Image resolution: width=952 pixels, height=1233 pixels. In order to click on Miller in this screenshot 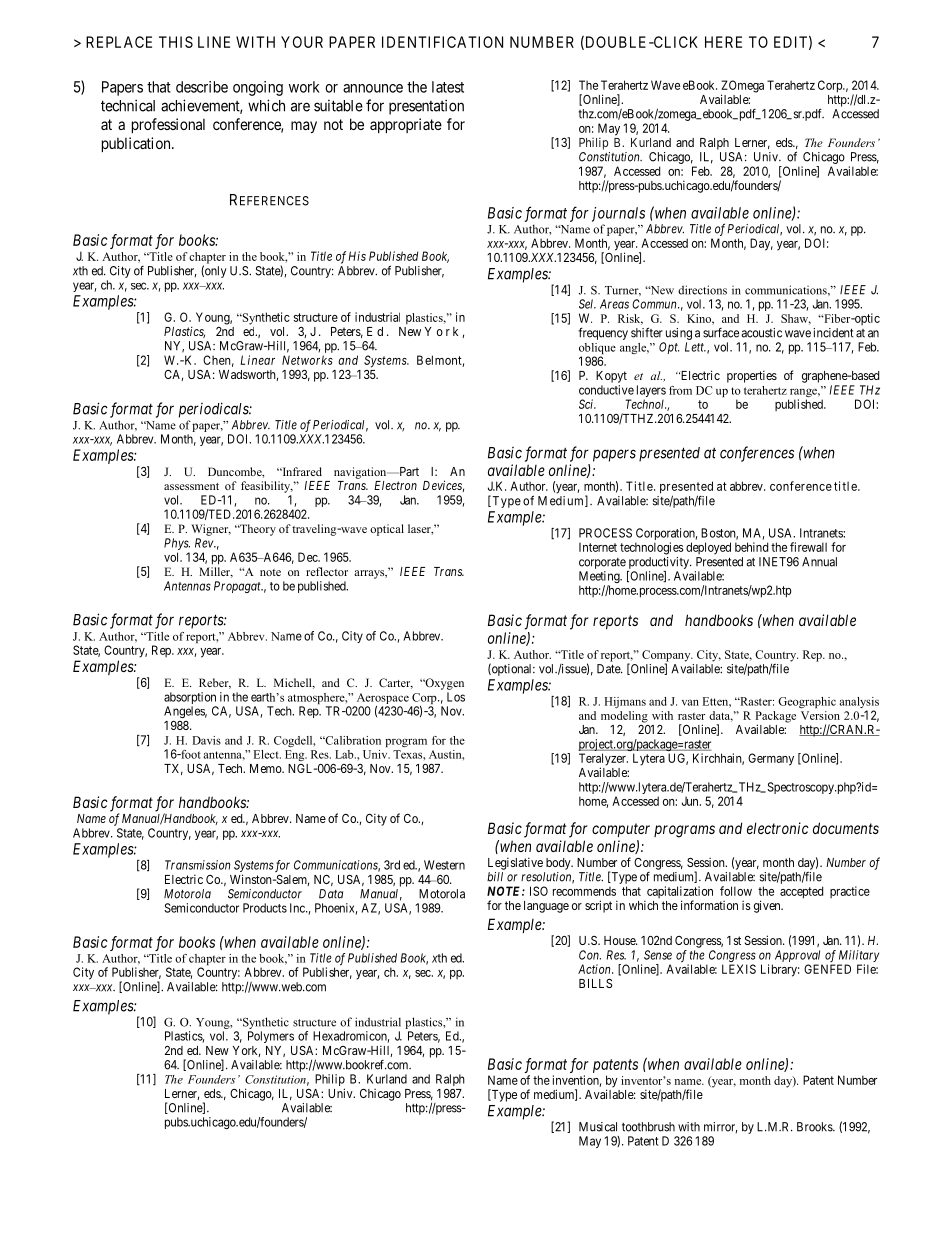, I will do `click(216, 572)`.
